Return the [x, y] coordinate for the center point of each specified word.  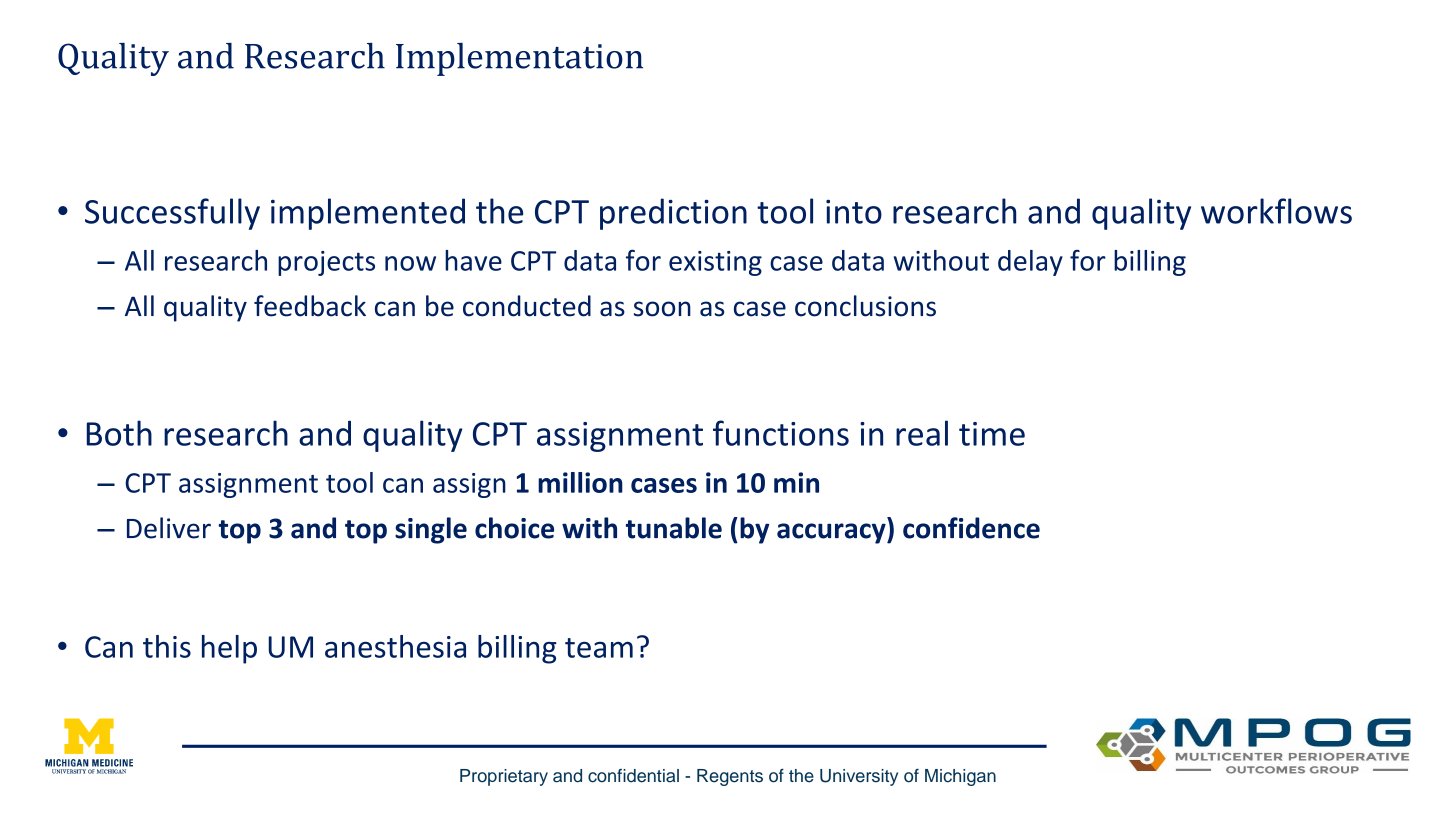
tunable [674, 528]
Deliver [169, 528]
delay [1030, 263]
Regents [730, 777]
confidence [971, 528]
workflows [1276, 211]
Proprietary [504, 777]
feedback [310, 306]
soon [662, 309]
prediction [673, 214]
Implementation [519, 59]
